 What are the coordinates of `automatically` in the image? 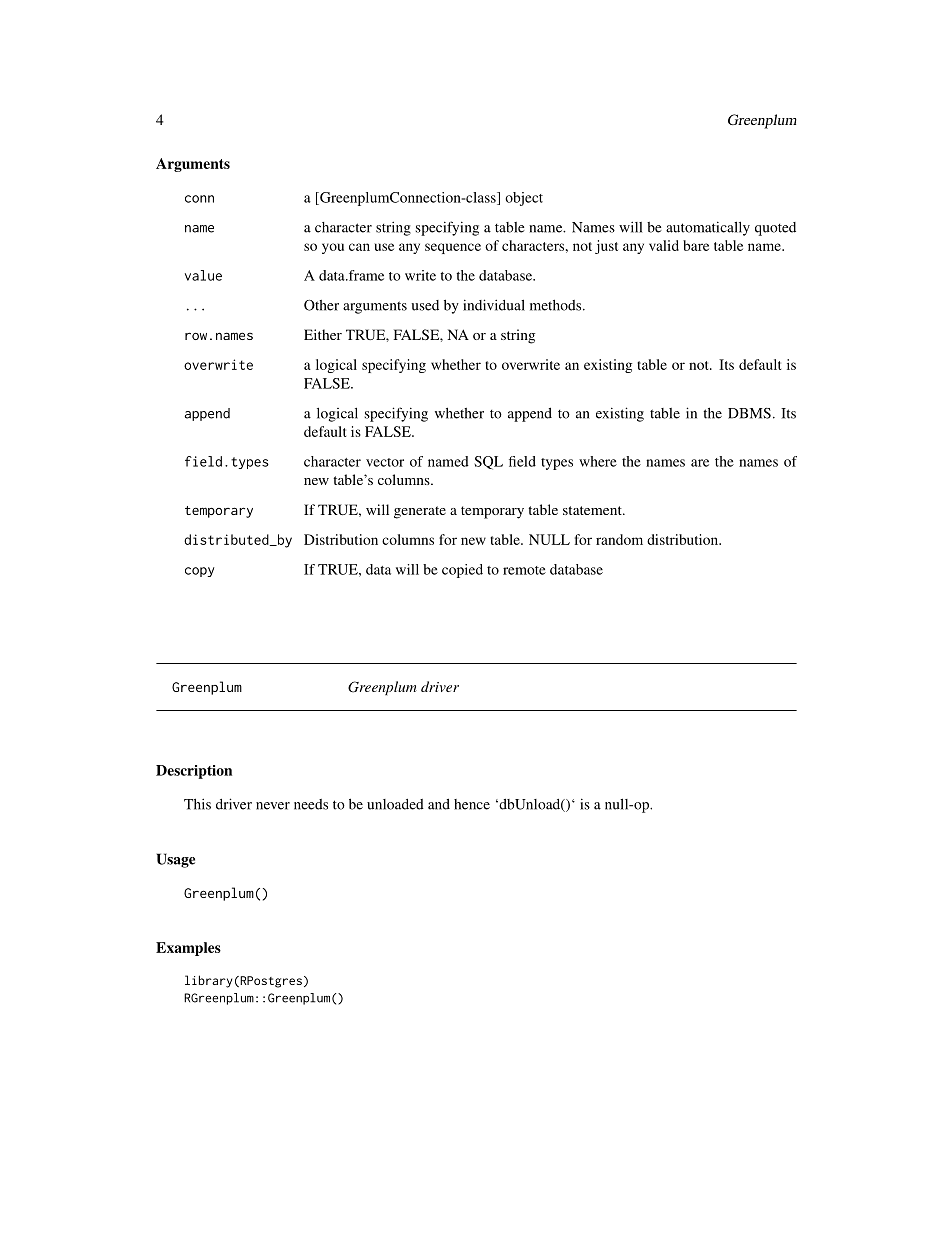 It's located at (708, 228).
